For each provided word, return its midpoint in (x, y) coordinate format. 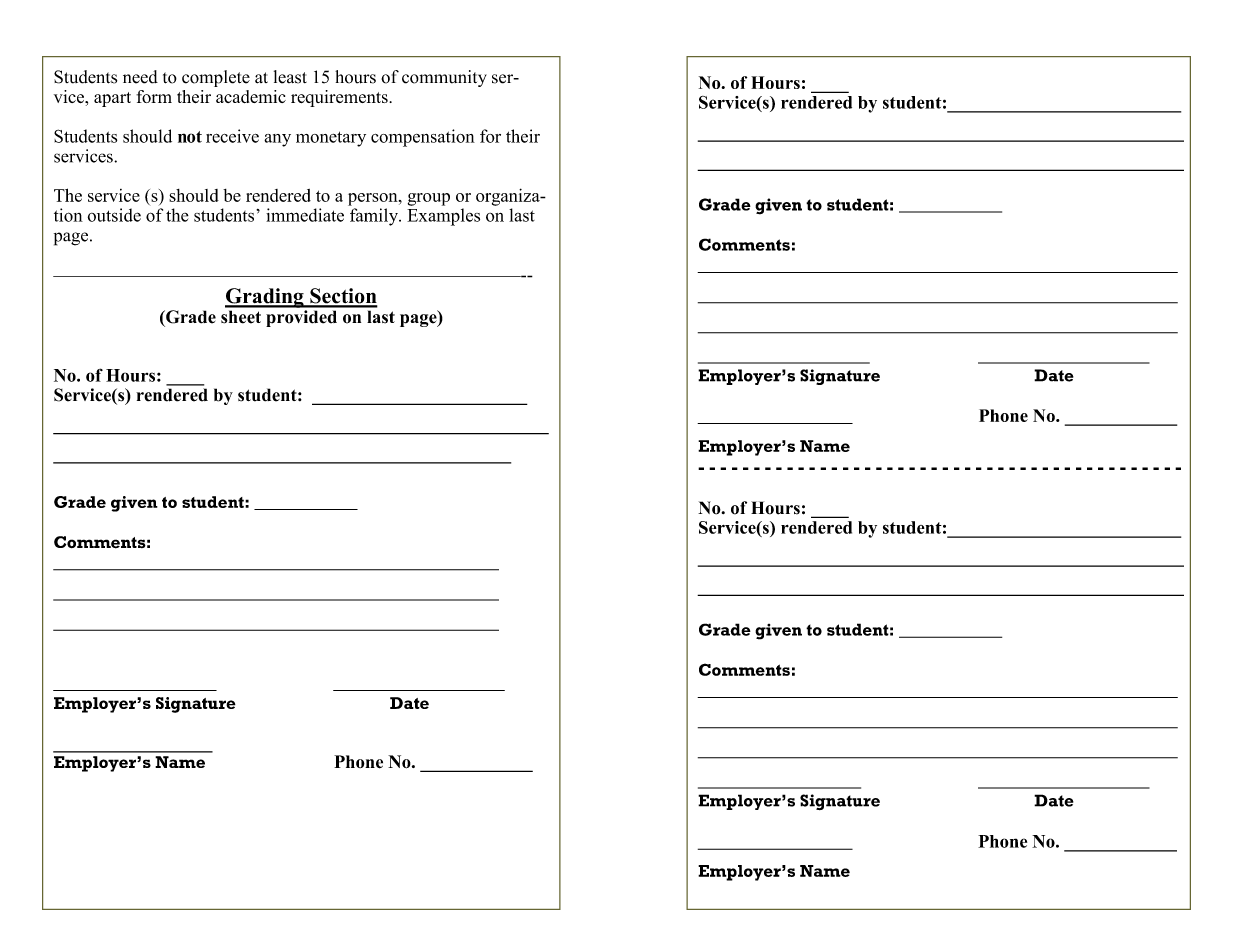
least (290, 77)
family (375, 217)
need (140, 77)
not (190, 137)
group (429, 199)
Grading (265, 298)
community (444, 78)
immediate (305, 215)
